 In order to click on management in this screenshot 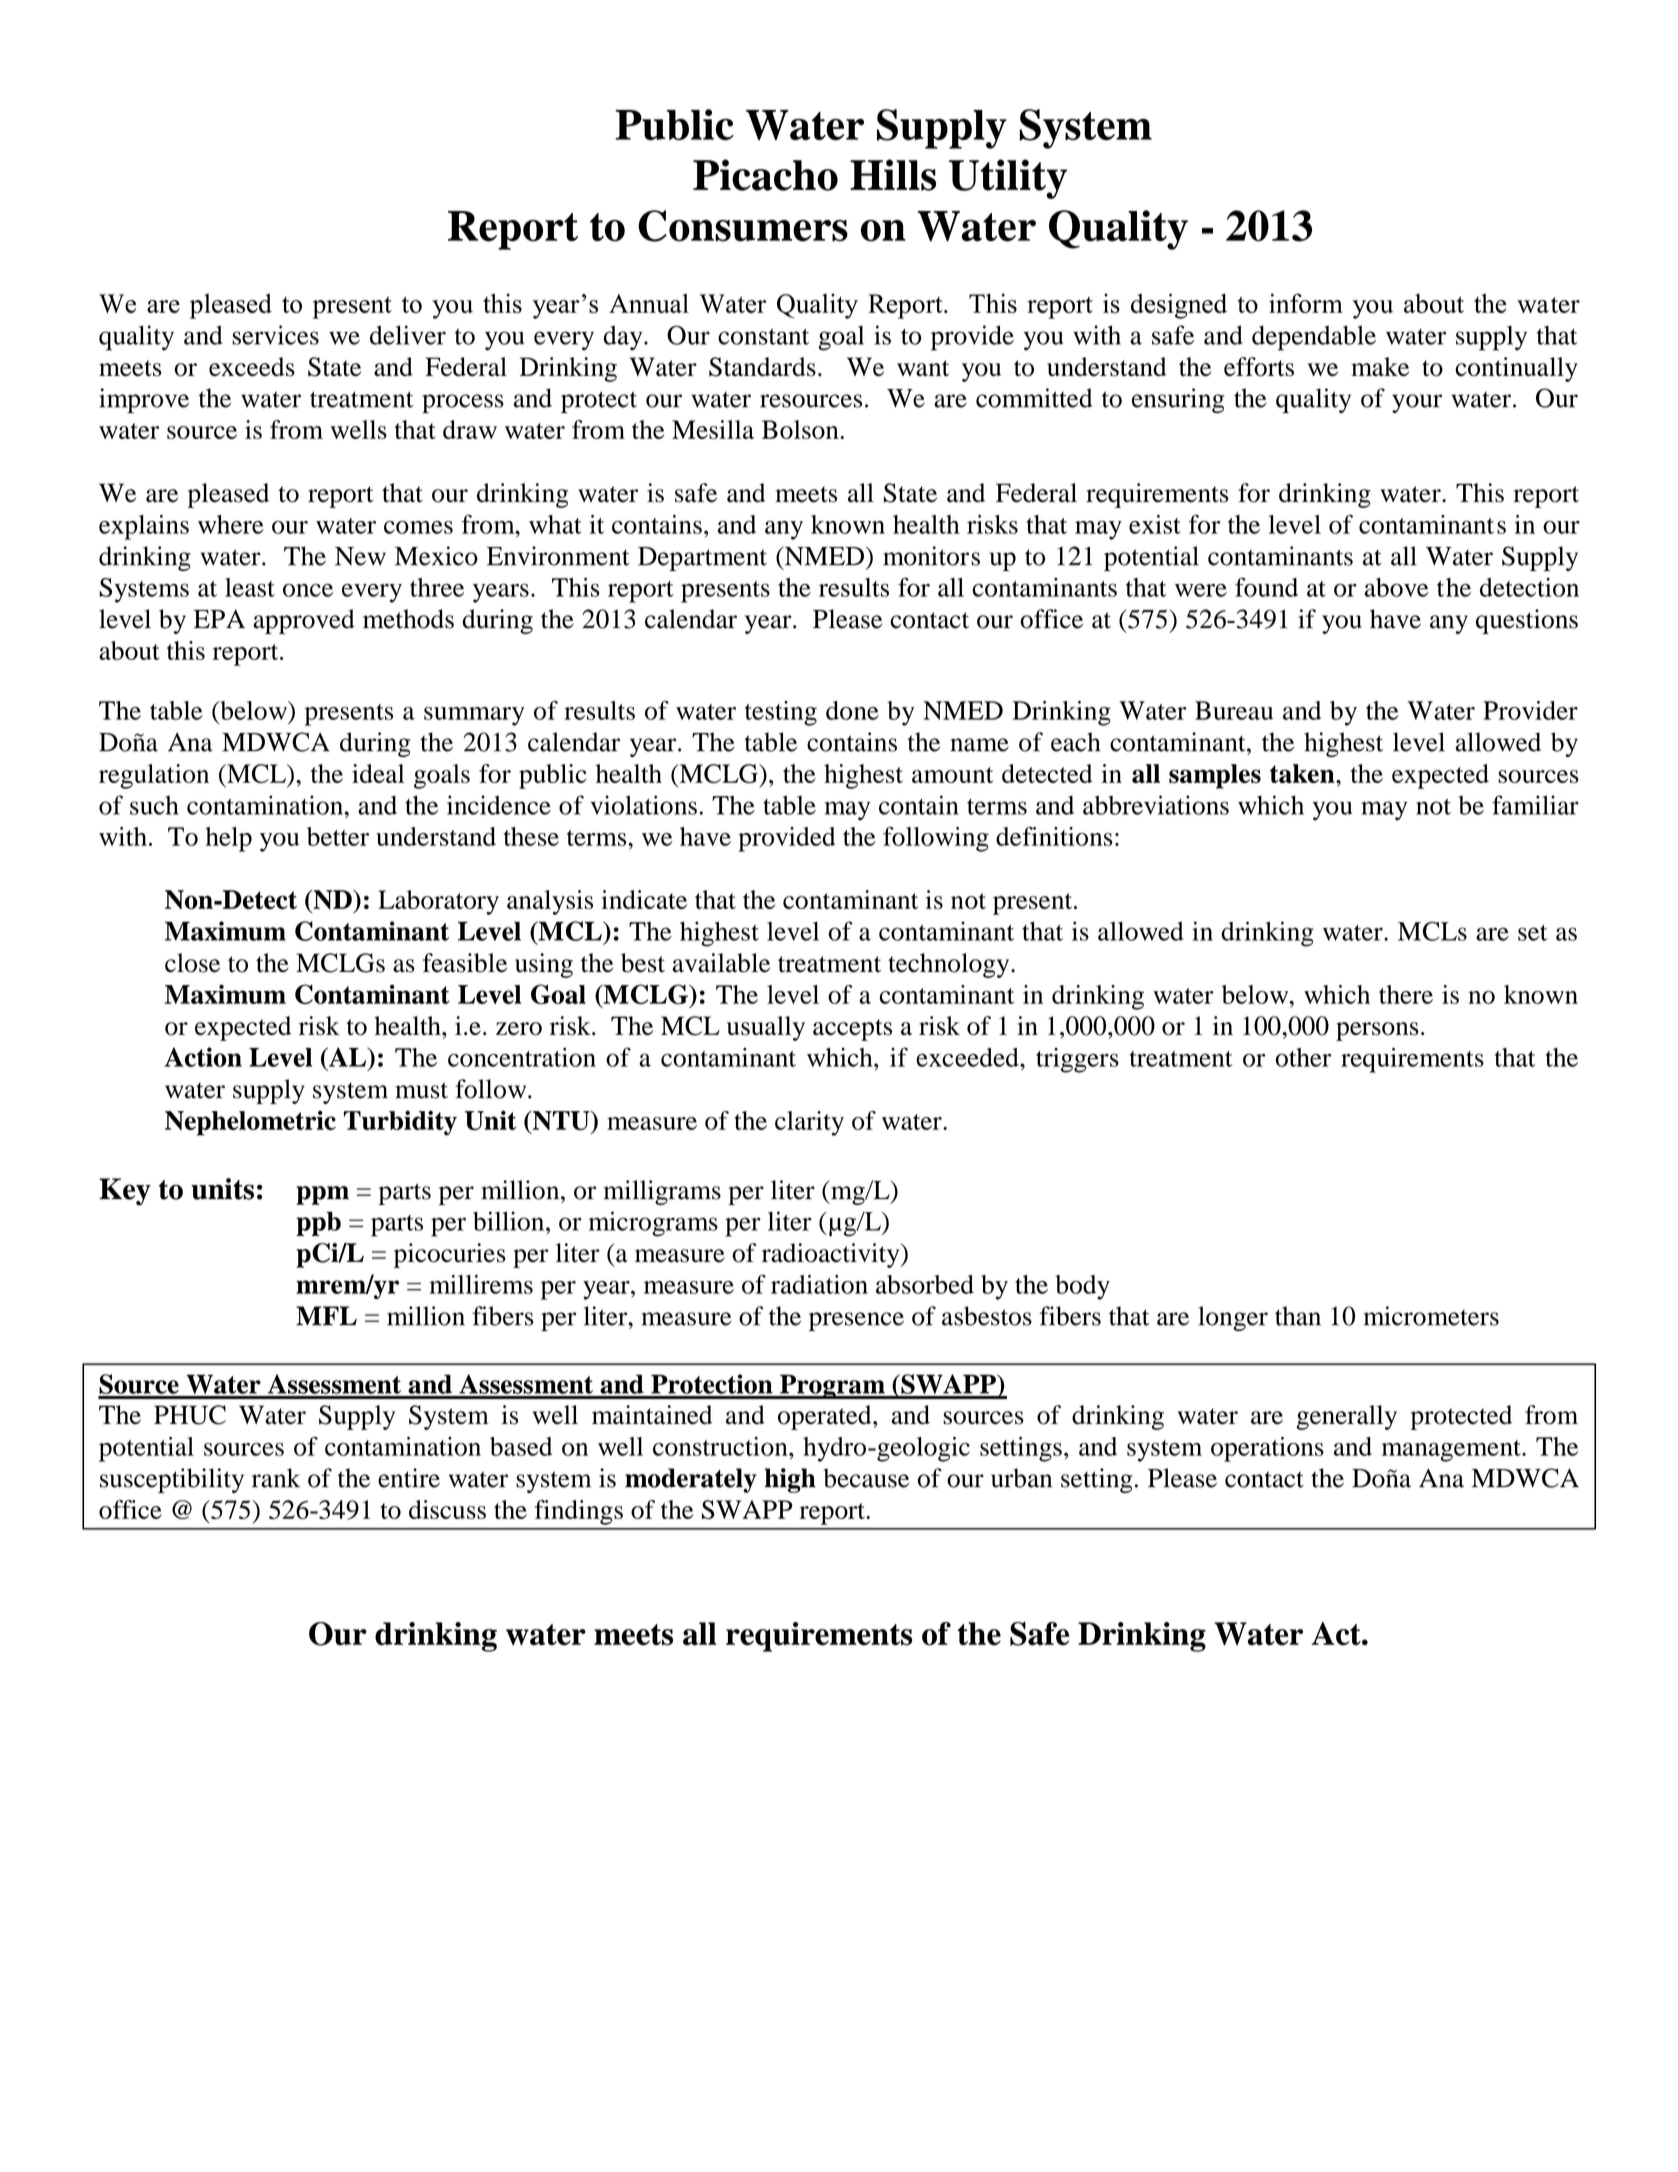, I will do `click(1452, 1451)`.
